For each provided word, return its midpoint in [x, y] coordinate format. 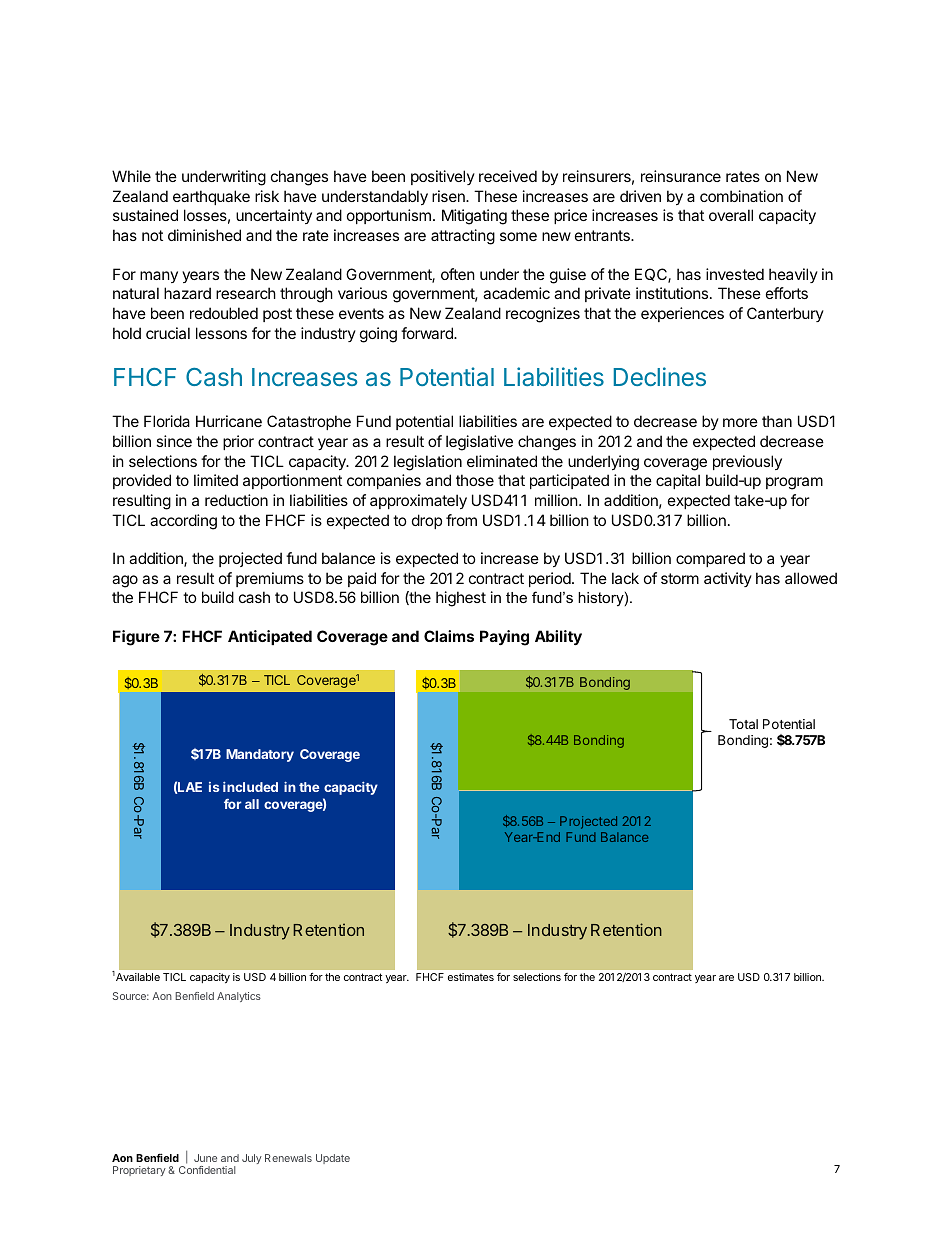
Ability [558, 637]
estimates [471, 977]
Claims [449, 636]
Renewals [288, 1158]
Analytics [239, 997]
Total [743, 724]
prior [238, 442]
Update [333, 1159]
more [740, 422]
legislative [479, 443]
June [205, 1158]
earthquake [211, 197]
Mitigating [474, 217]
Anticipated [270, 637]
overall [731, 215]
